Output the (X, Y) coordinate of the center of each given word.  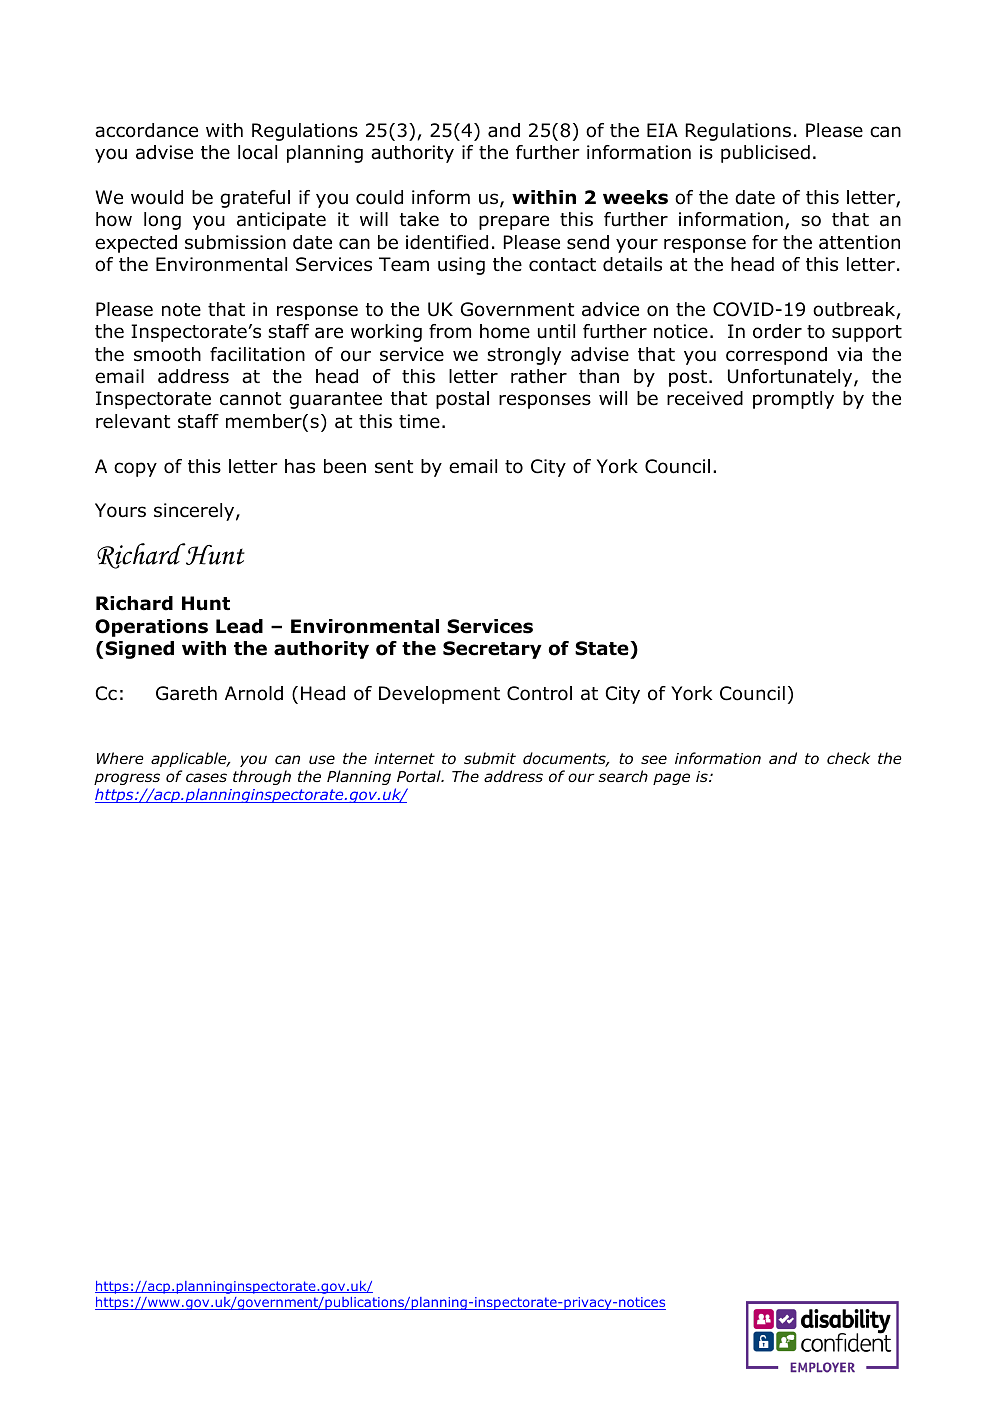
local (257, 152)
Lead (239, 626)
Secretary (492, 650)
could (379, 197)
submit (490, 758)
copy (135, 469)
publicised (765, 154)
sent (394, 467)
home (505, 331)
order (777, 331)
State (603, 648)
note (181, 310)
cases (206, 777)
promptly (793, 400)
